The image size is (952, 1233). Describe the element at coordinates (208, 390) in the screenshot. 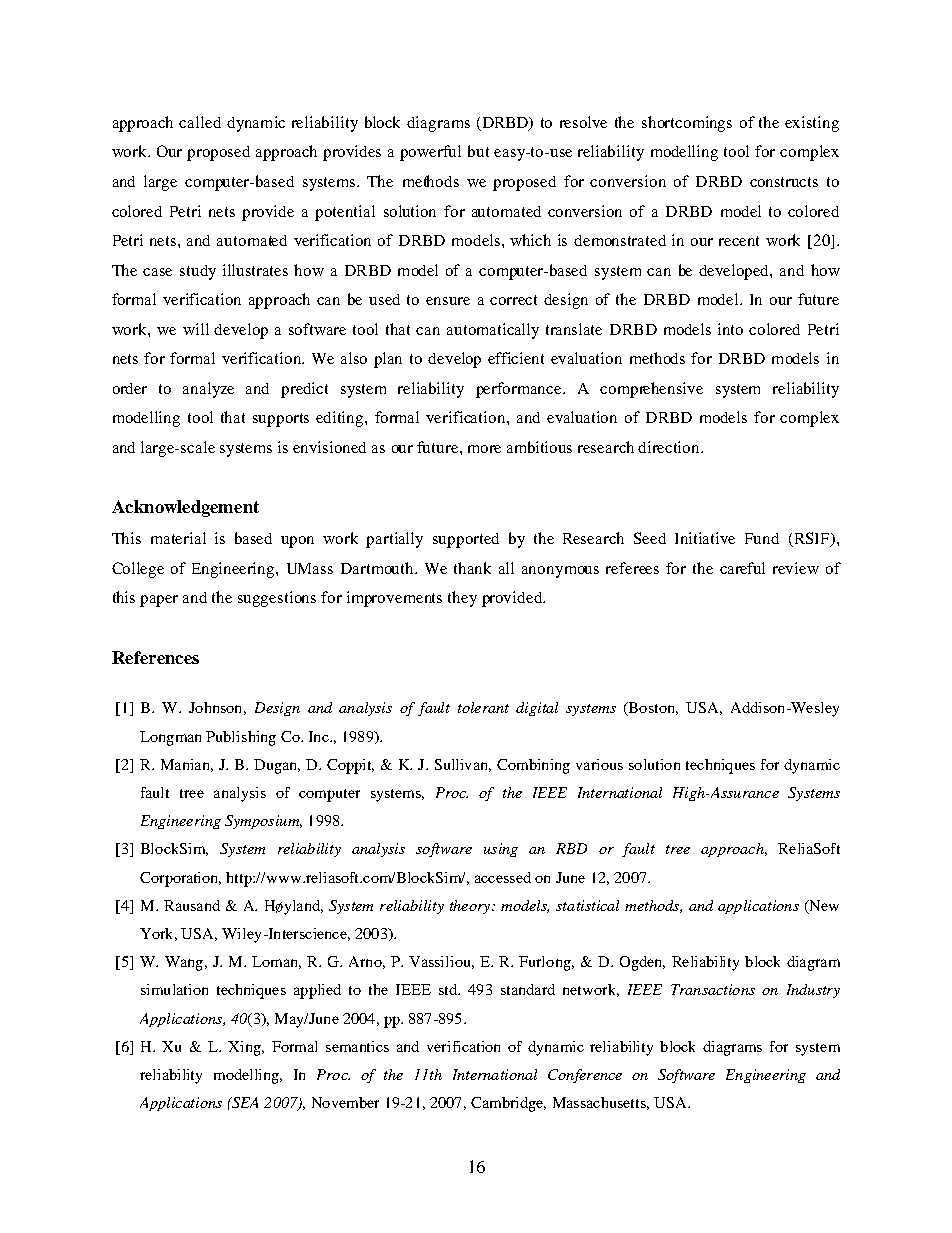

I see `analyze` at that location.
